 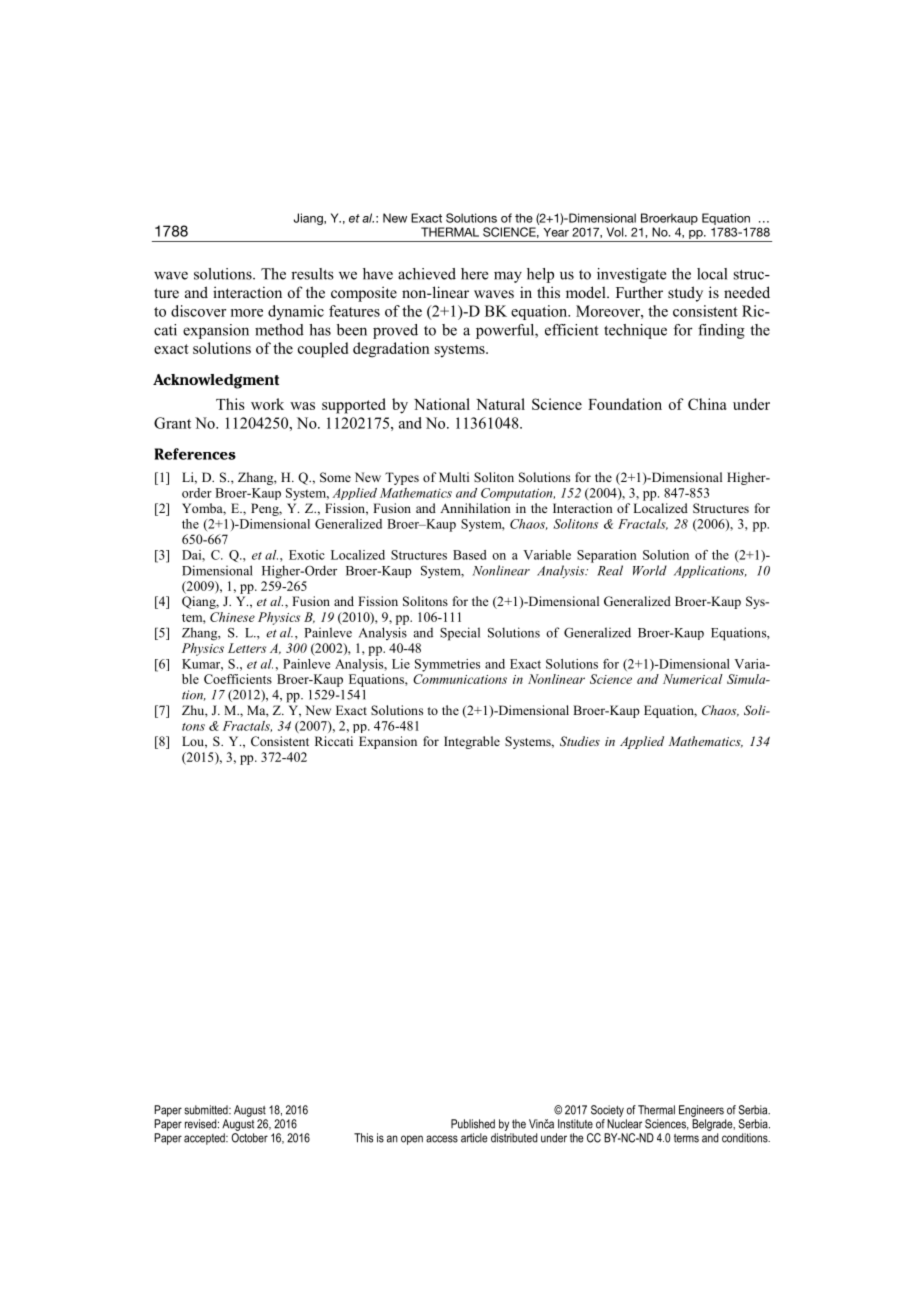 What do you see at coordinates (580, 741) in the page?
I see `Studies` at bounding box center [580, 741].
